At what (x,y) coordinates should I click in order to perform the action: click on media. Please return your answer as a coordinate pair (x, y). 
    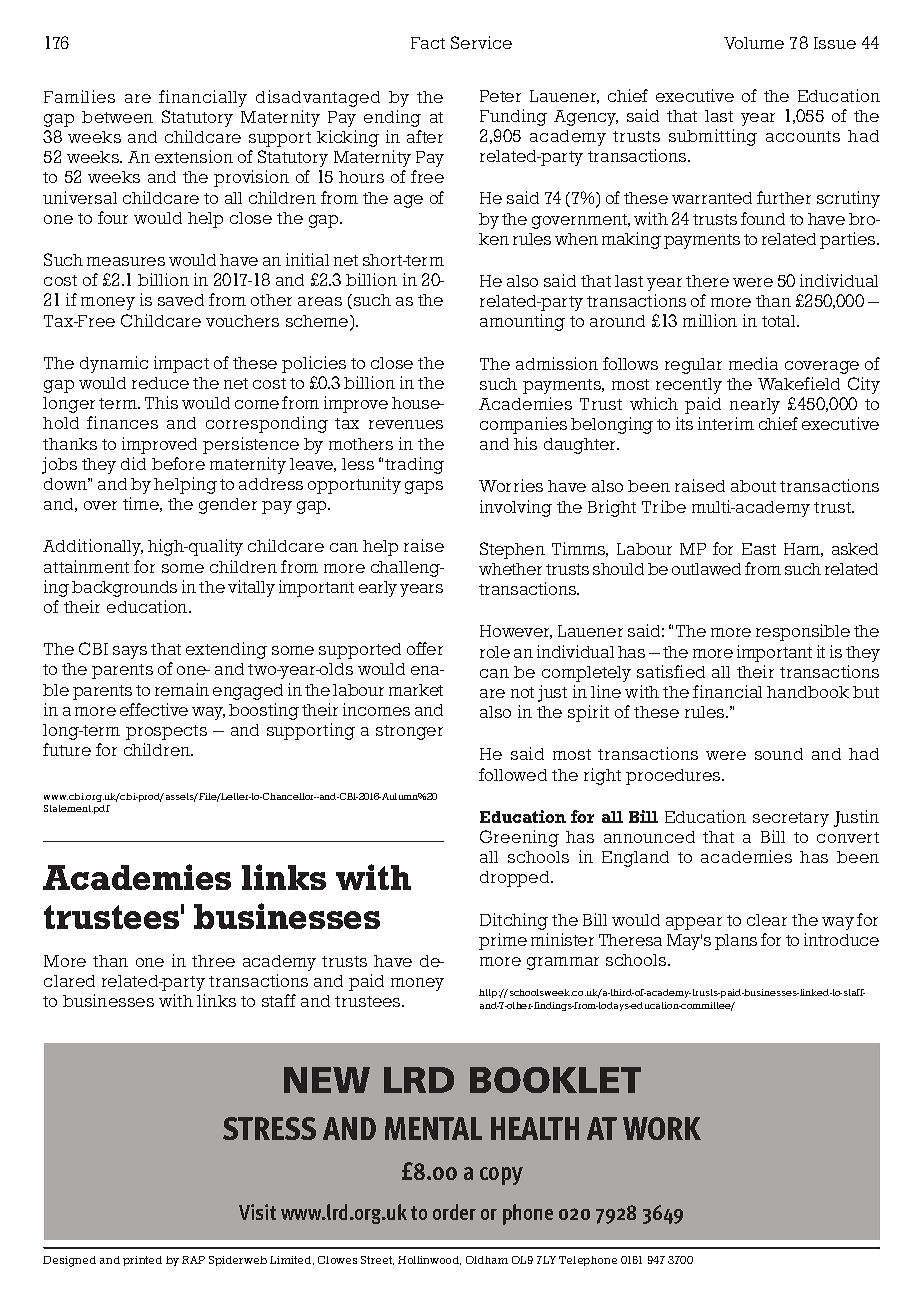
    Looking at the image, I should click on (753, 363).
